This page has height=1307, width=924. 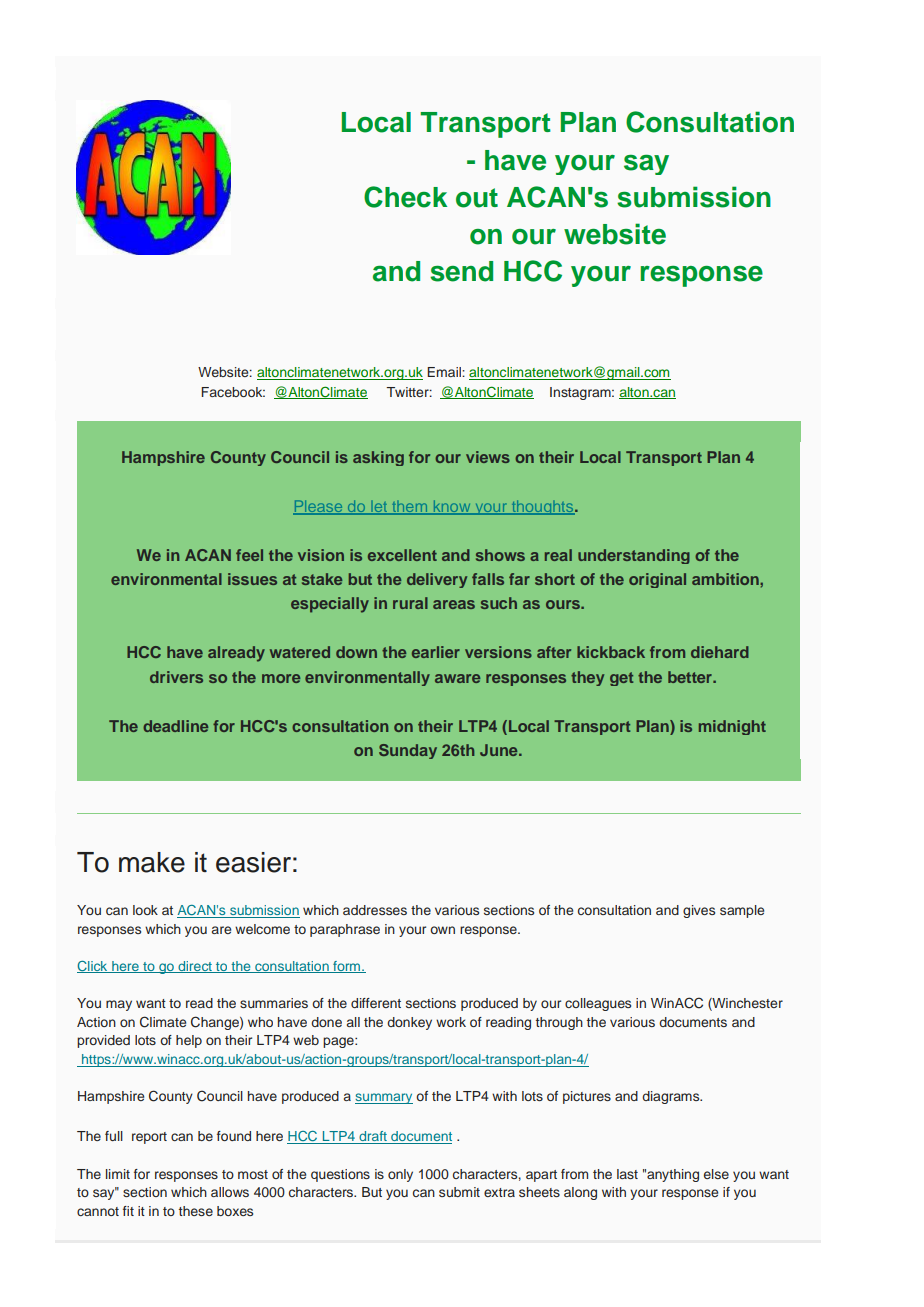 What do you see at coordinates (400, 1175) in the page?
I see `only` at bounding box center [400, 1175].
